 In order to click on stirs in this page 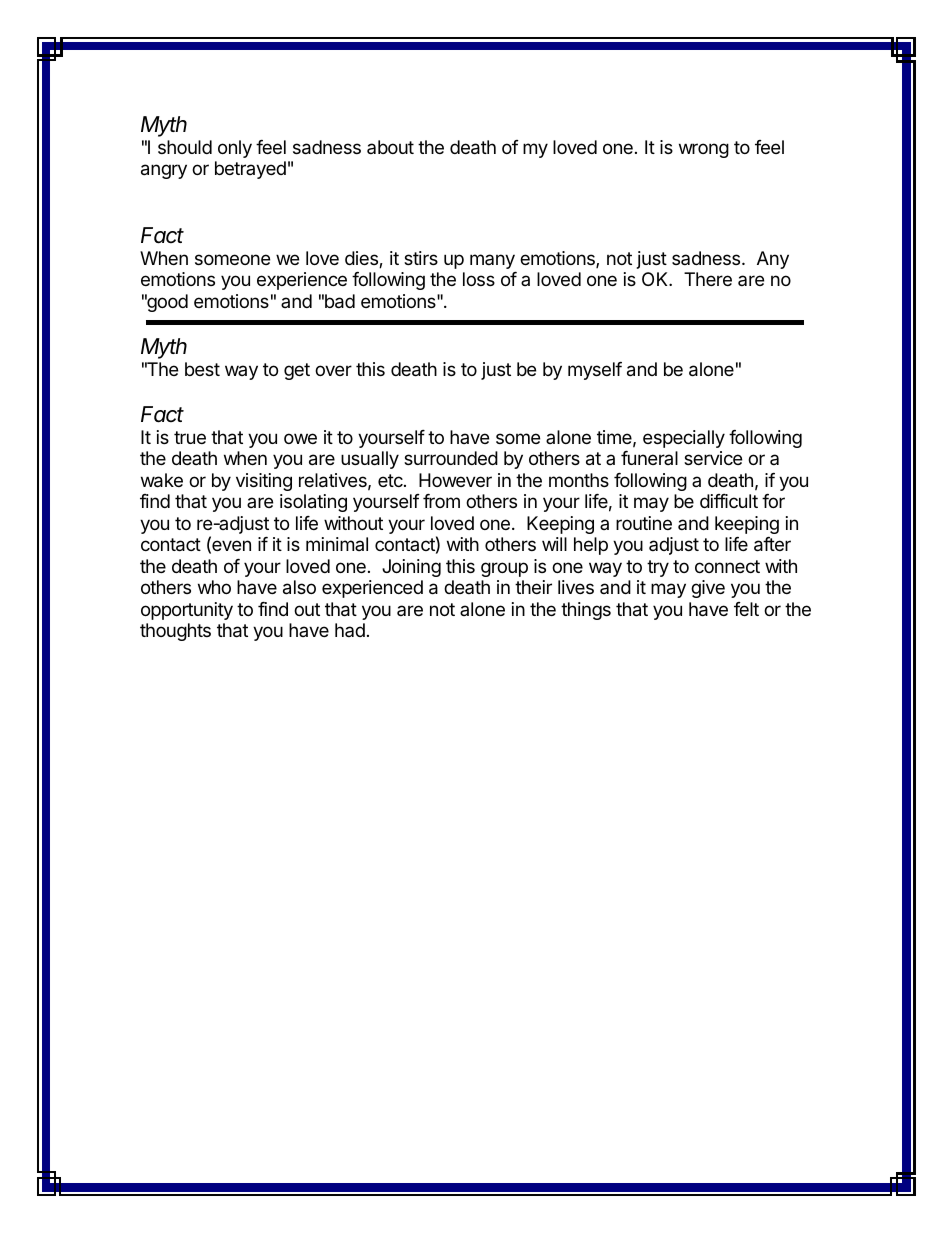, I will do `click(421, 258)`.
